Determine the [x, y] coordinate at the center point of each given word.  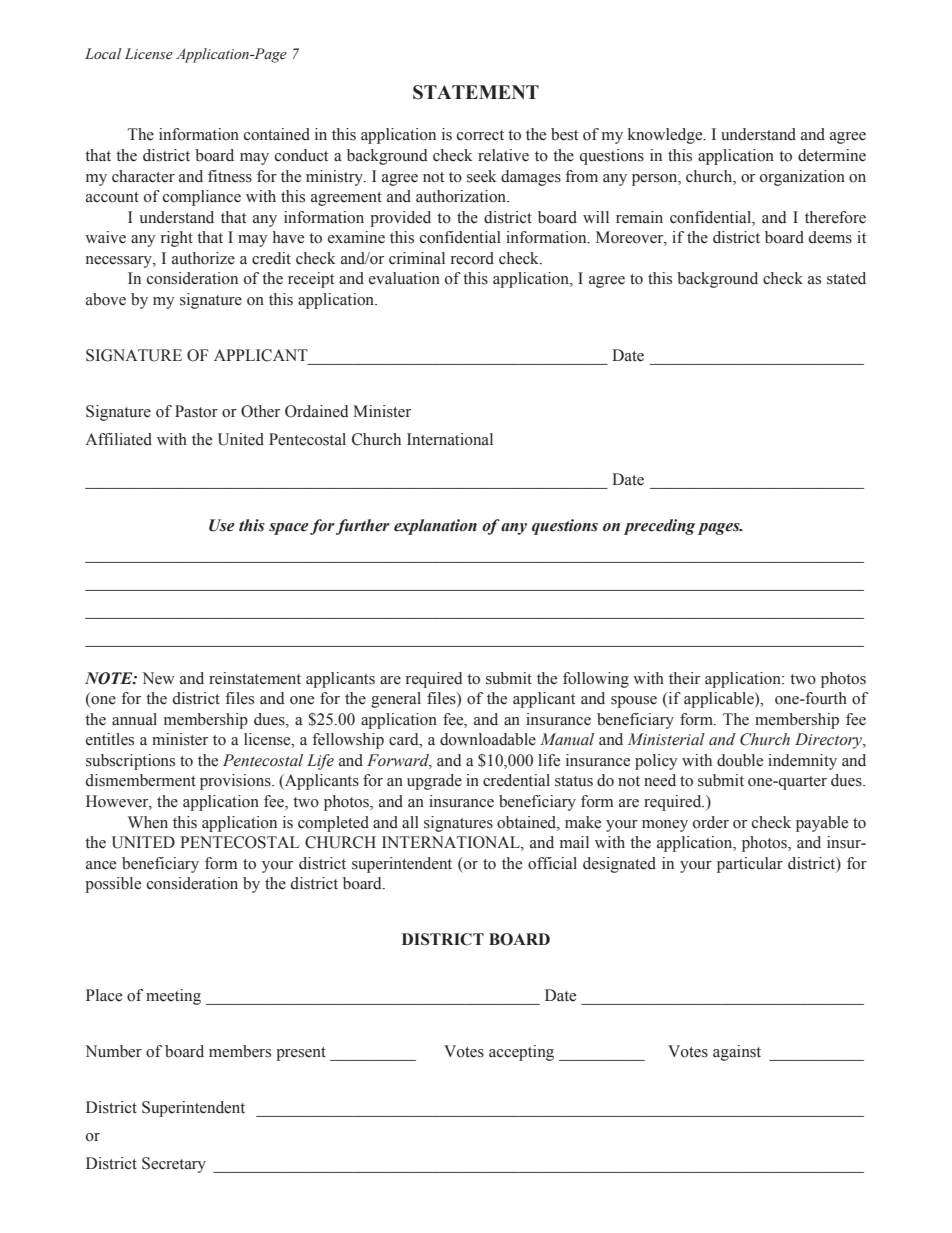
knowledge [666, 136]
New [158, 678]
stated [846, 278]
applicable [720, 700]
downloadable [488, 739]
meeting [173, 997]
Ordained [317, 411]
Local [103, 54]
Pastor [196, 411]
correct [480, 135]
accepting [521, 1053]
